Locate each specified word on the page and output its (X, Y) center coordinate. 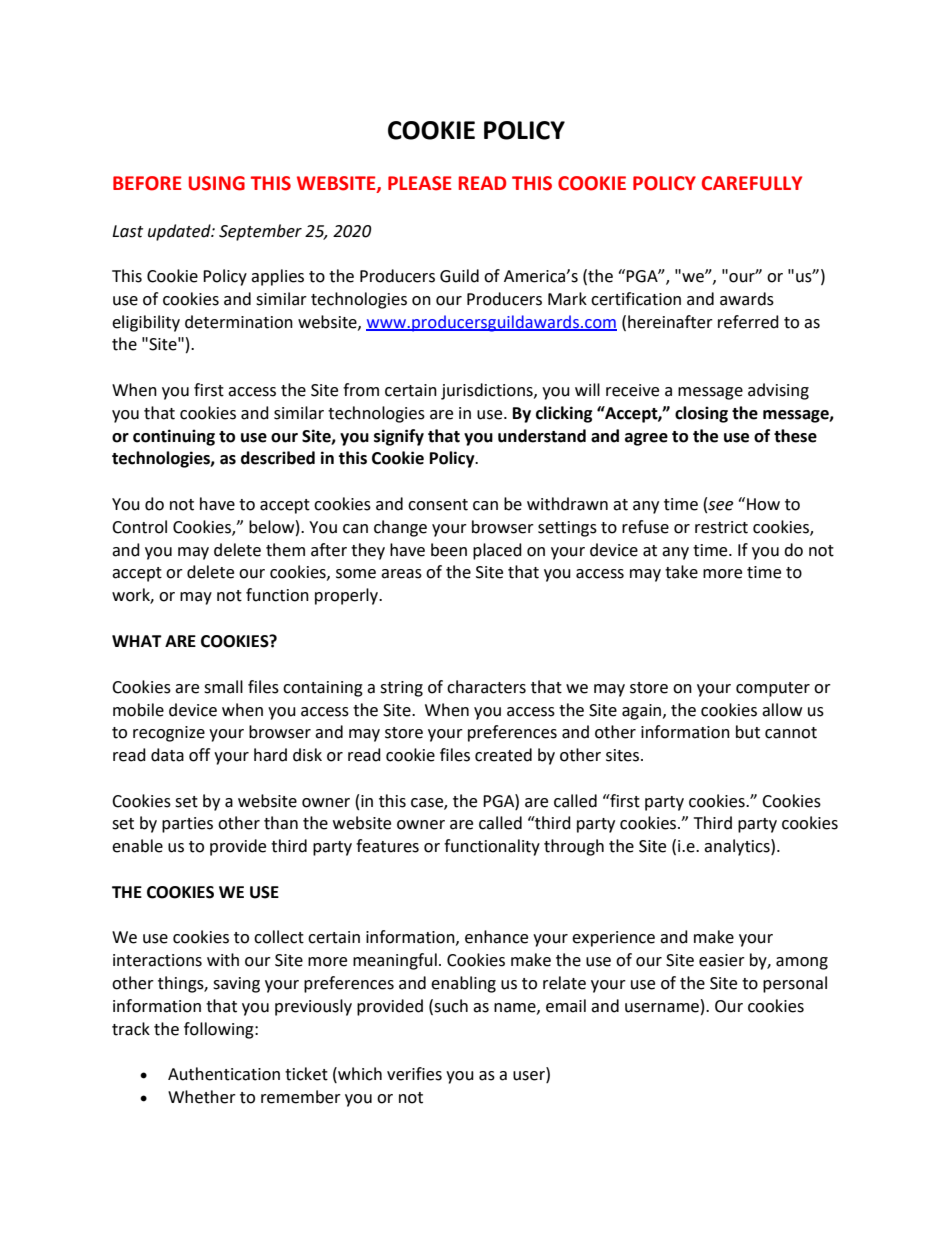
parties (187, 825)
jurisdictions (488, 391)
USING (217, 183)
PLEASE (420, 183)
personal (795, 984)
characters (486, 687)
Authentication (224, 1074)
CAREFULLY (752, 183)
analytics (738, 847)
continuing (174, 437)
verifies (414, 1074)
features (387, 846)
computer (773, 689)
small (223, 687)
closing (701, 414)
